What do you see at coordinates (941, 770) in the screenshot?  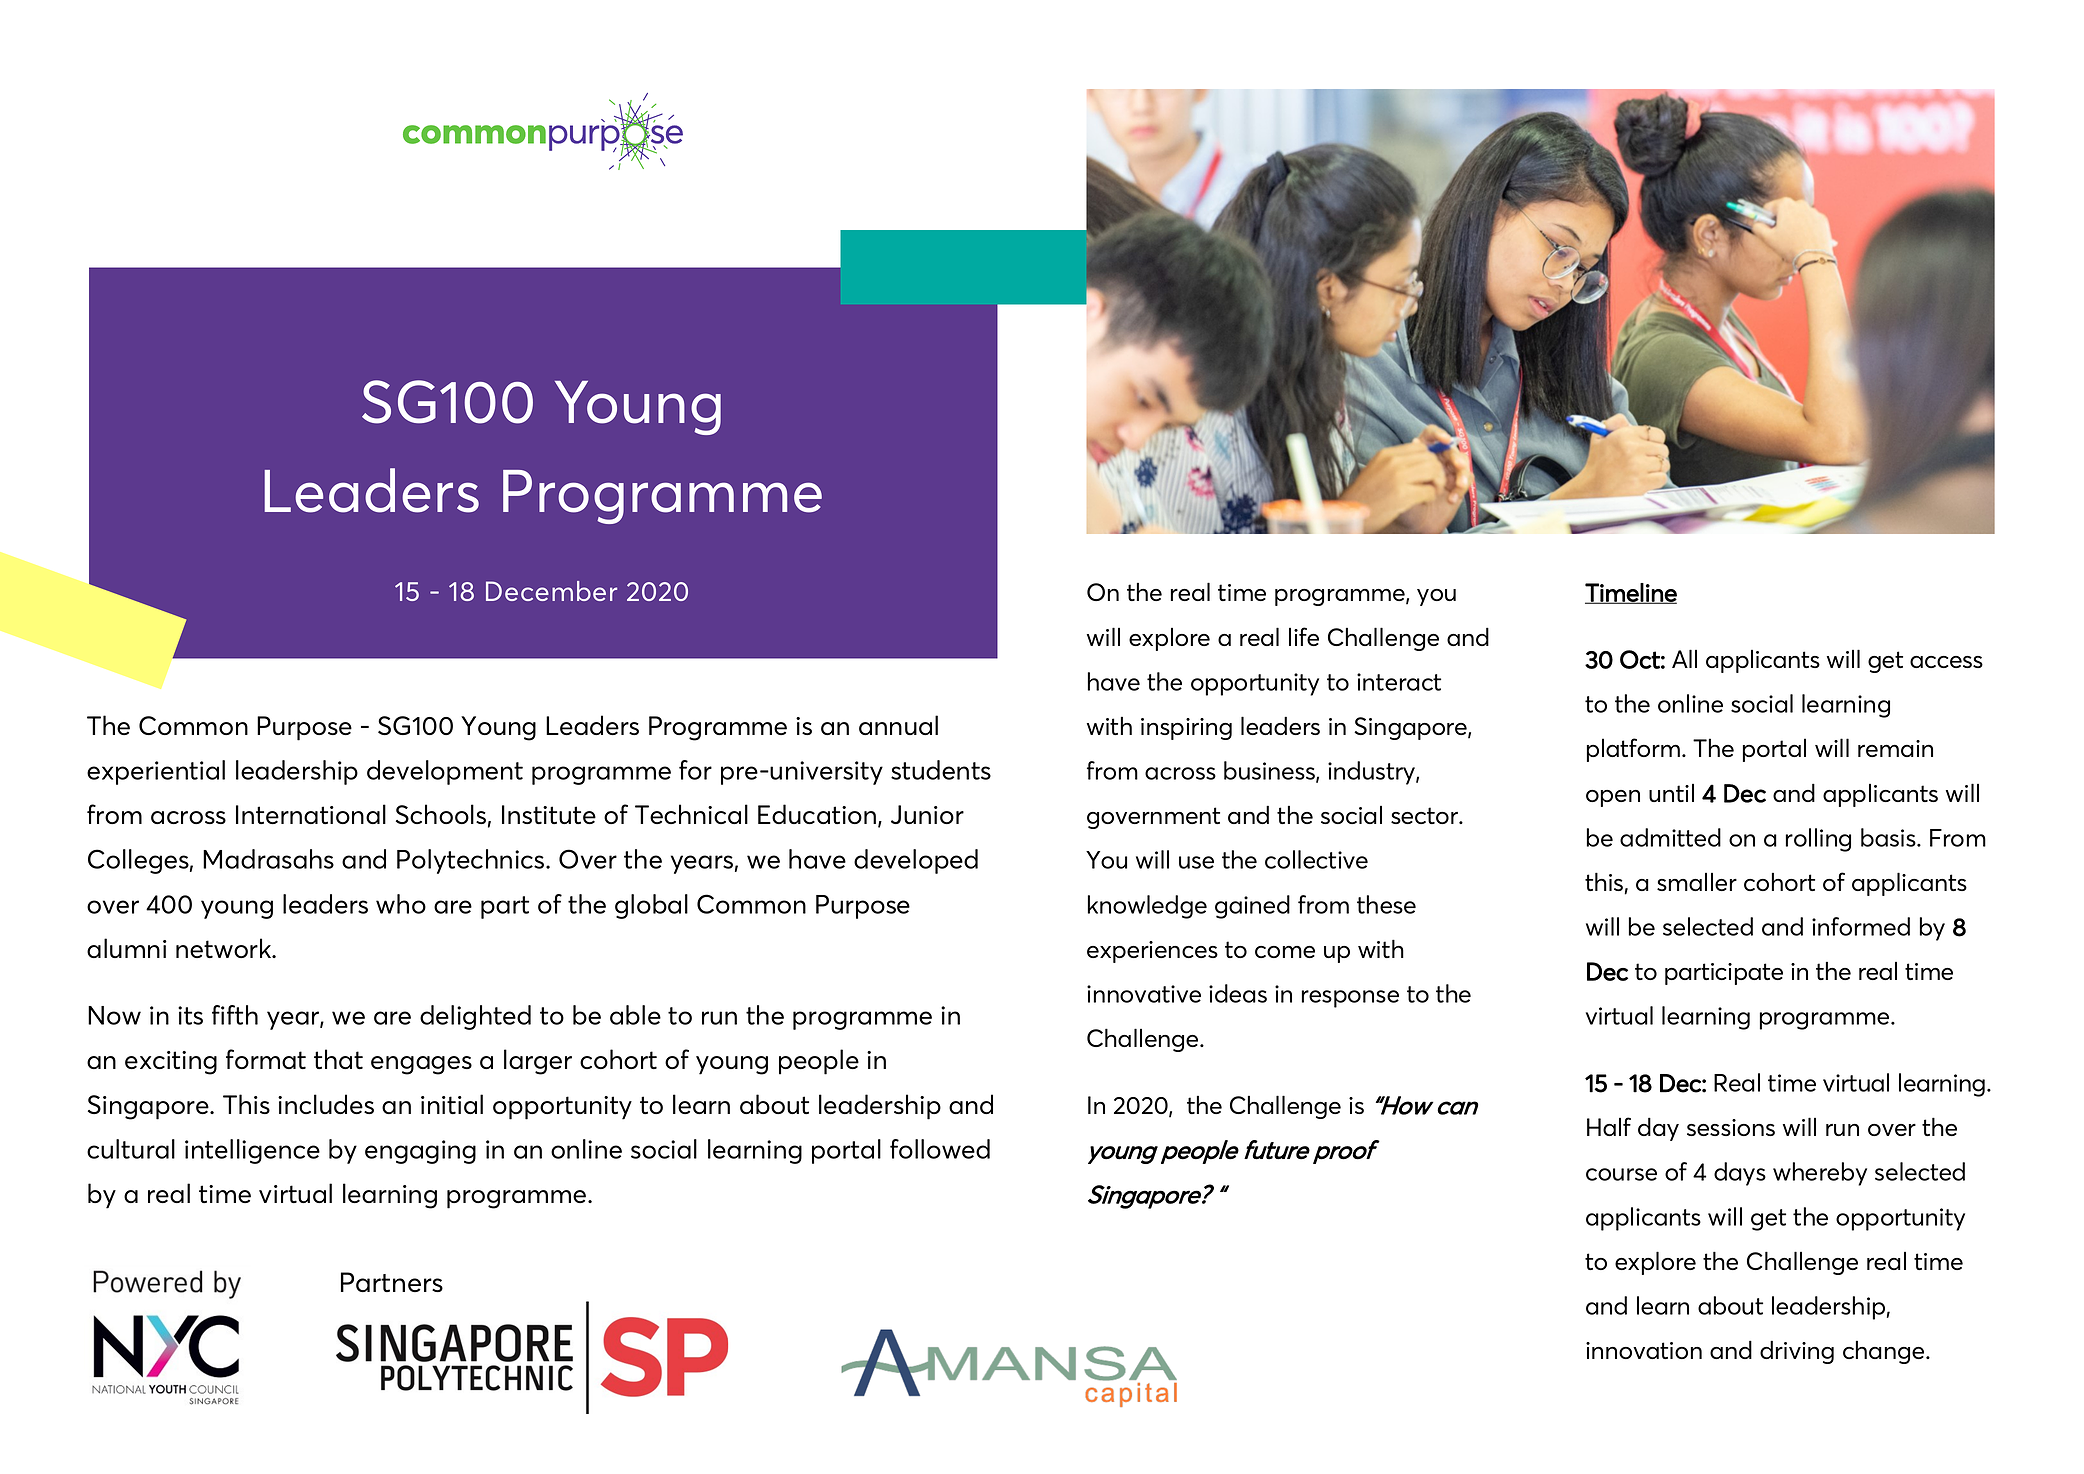 I see `students` at bounding box center [941, 770].
